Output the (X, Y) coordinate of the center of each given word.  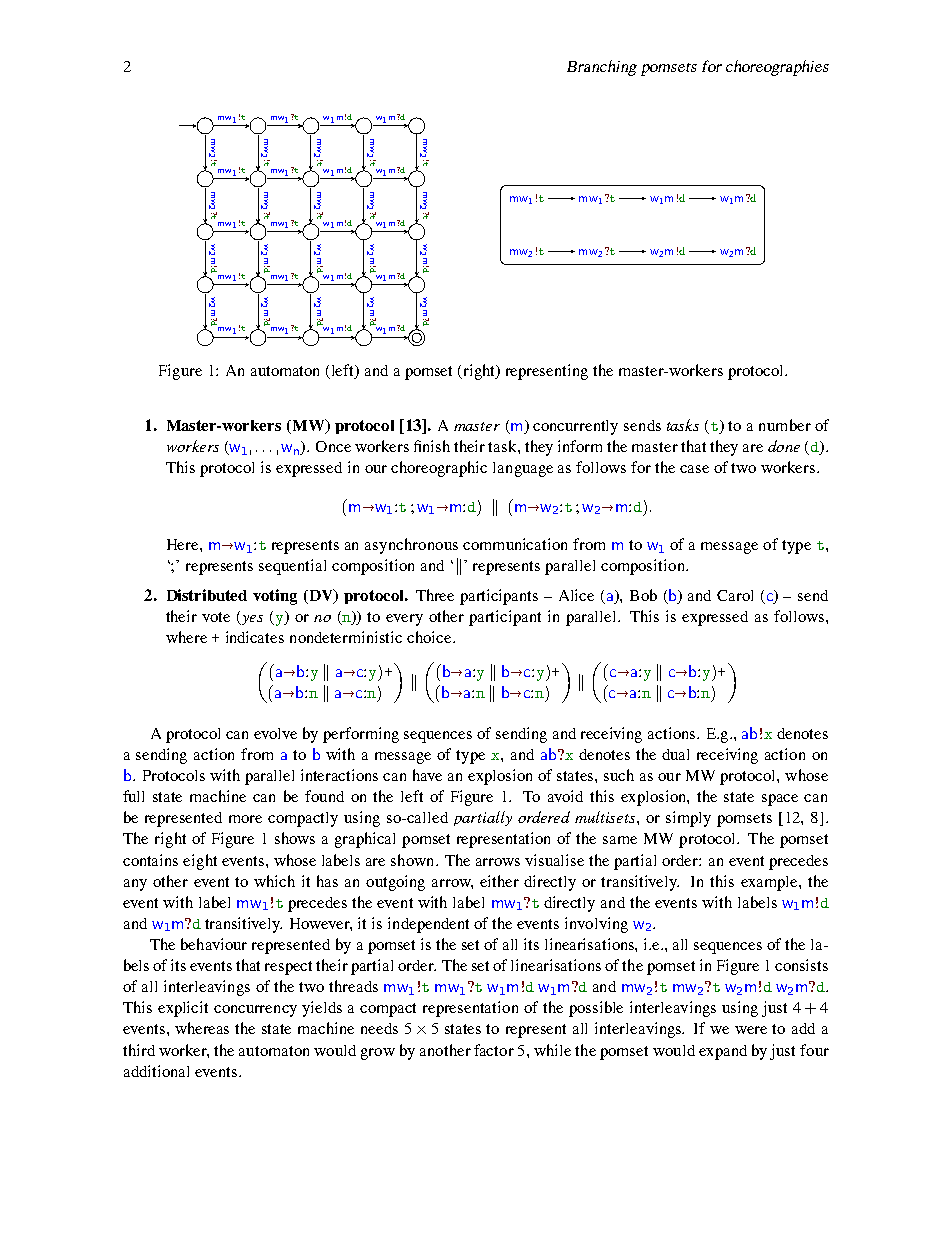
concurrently (575, 427)
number (785, 425)
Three (435, 595)
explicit (183, 1009)
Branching (602, 68)
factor (494, 1050)
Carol (735, 595)
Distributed (207, 595)
